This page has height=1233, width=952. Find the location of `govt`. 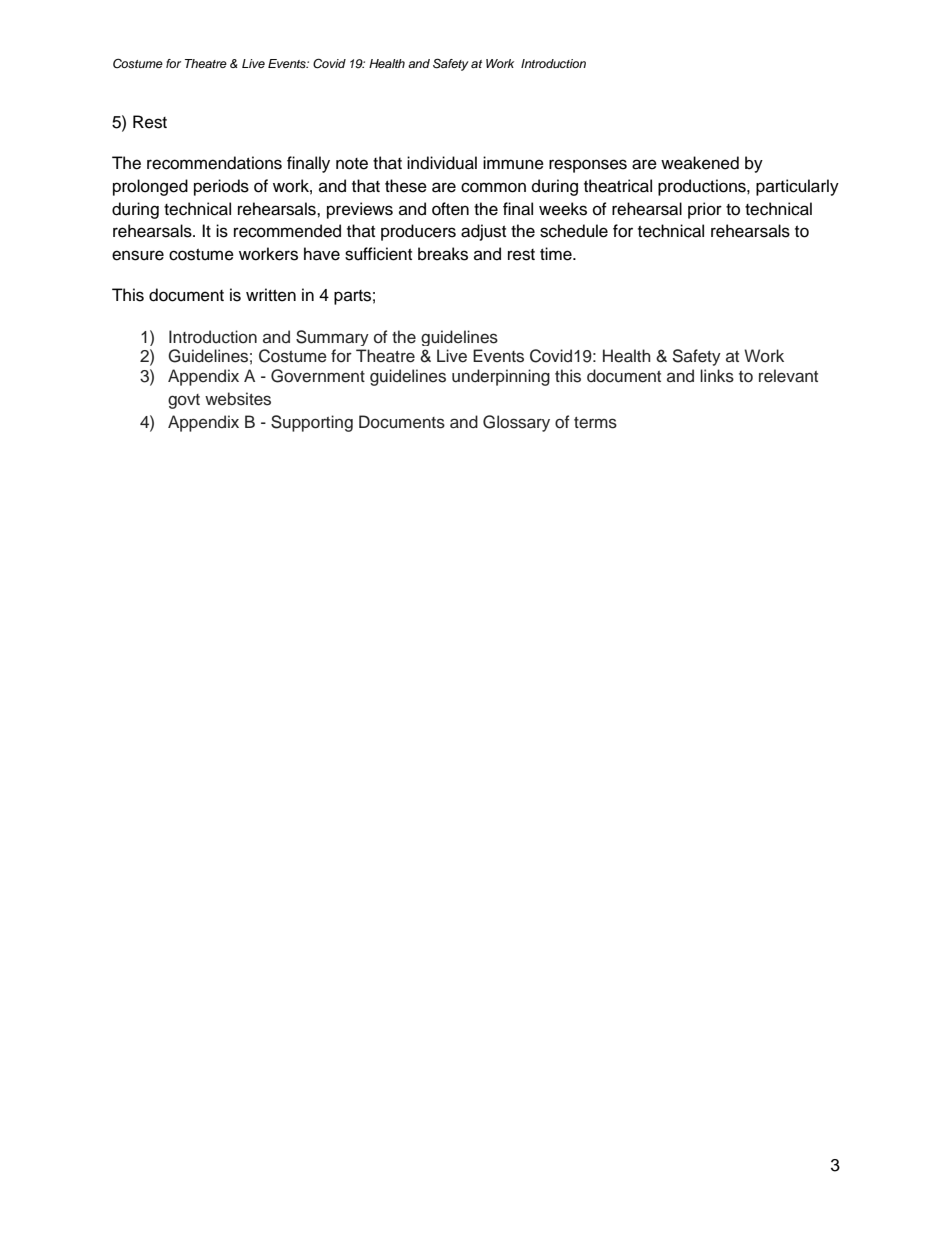

govt is located at coordinates (184, 401).
